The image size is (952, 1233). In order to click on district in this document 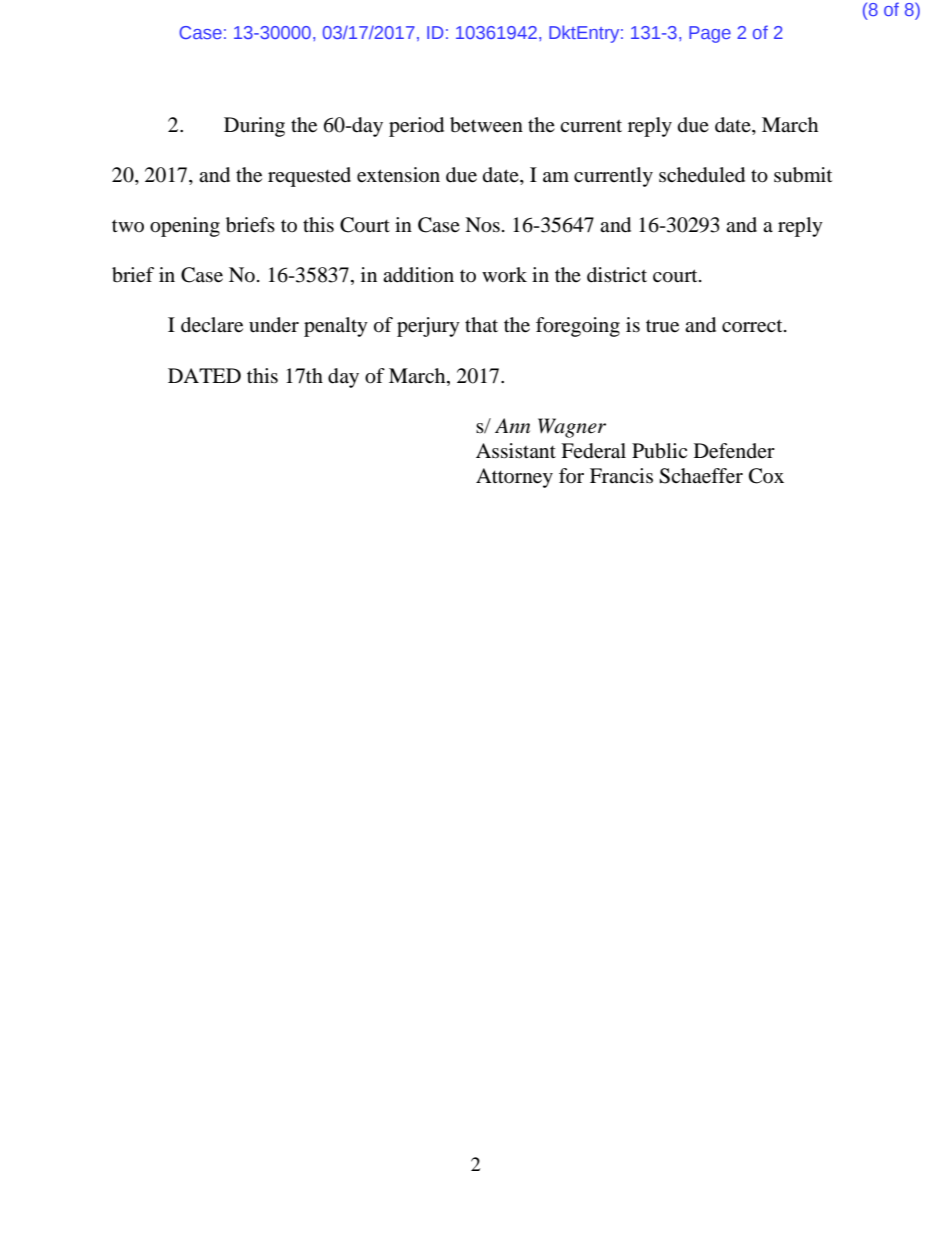, I will do `click(617, 275)`.
